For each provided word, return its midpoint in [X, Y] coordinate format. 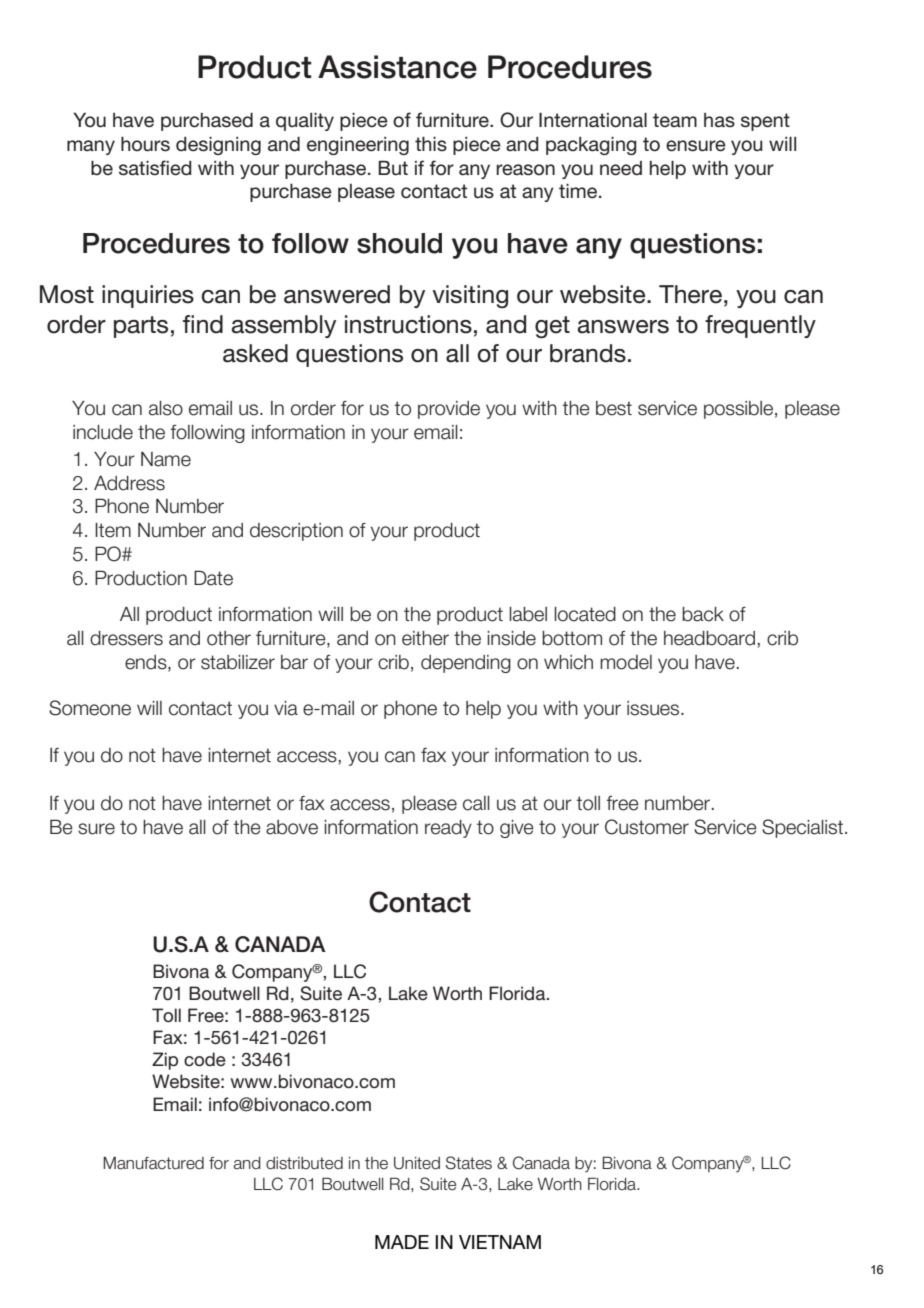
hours [145, 144]
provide [449, 410]
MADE [402, 1242]
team [675, 120]
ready [448, 829]
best [614, 408]
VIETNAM [500, 1242]
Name [166, 459]
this [431, 144]
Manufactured [153, 1163]
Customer [647, 827]
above [292, 827]
